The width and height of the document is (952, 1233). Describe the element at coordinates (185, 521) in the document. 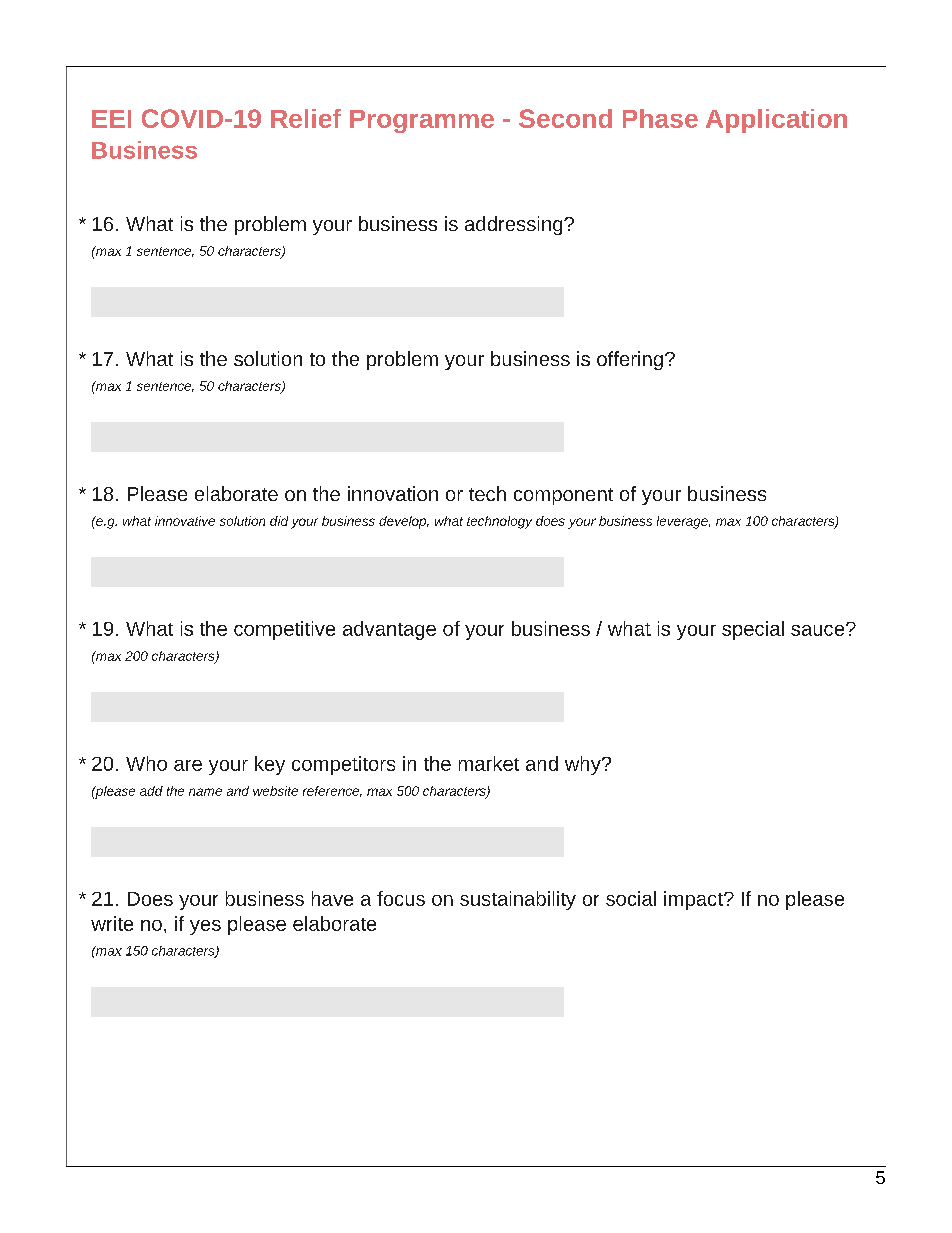

I see `innovative` at that location.
